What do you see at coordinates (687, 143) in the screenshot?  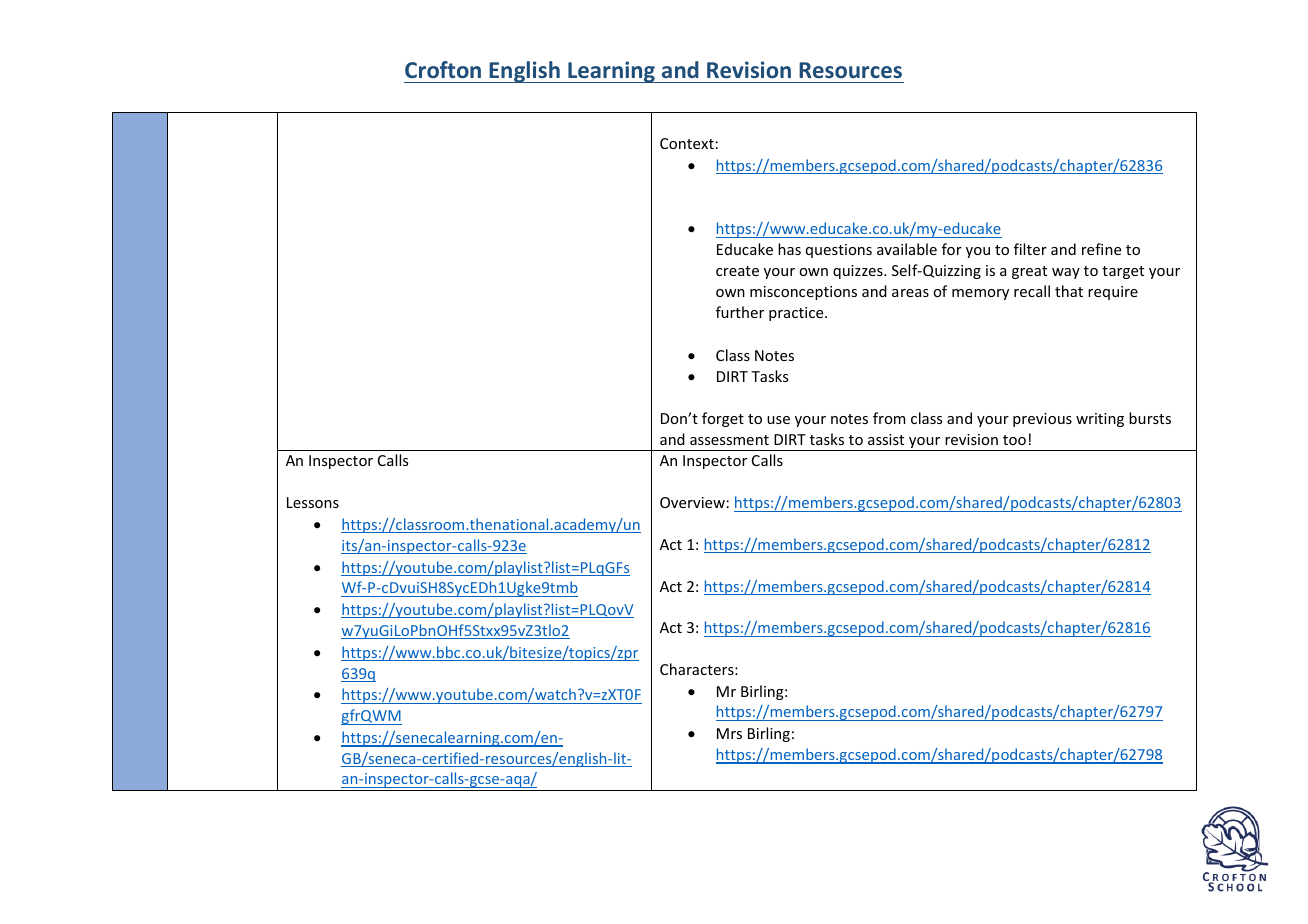 I see `Context` at bounding box center [687, 143].
